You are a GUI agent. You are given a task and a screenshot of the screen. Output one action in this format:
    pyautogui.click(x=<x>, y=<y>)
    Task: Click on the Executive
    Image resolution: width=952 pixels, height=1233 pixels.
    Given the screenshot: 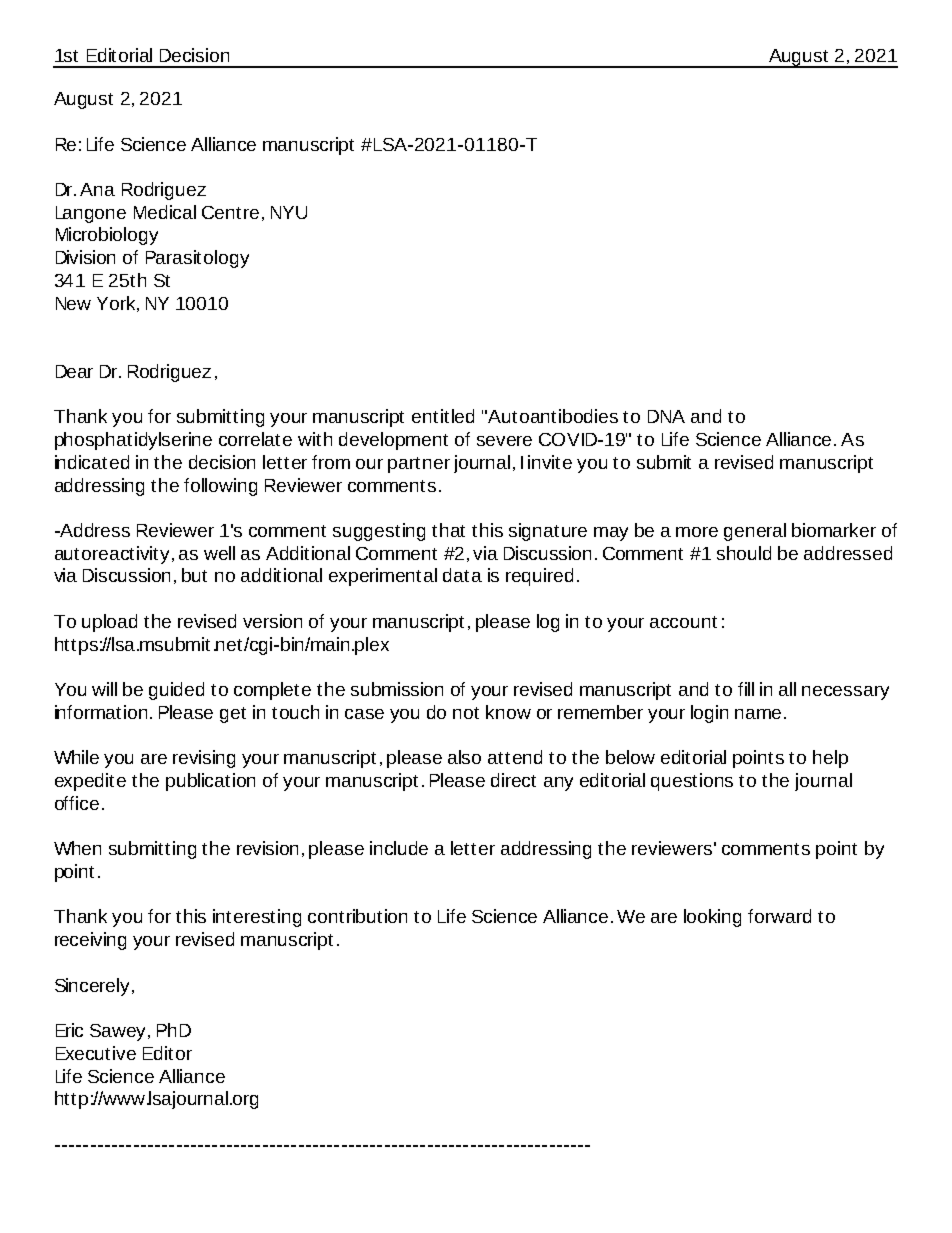 What is the action you would take?
    pyautogui.click(x=96, y=1053)
